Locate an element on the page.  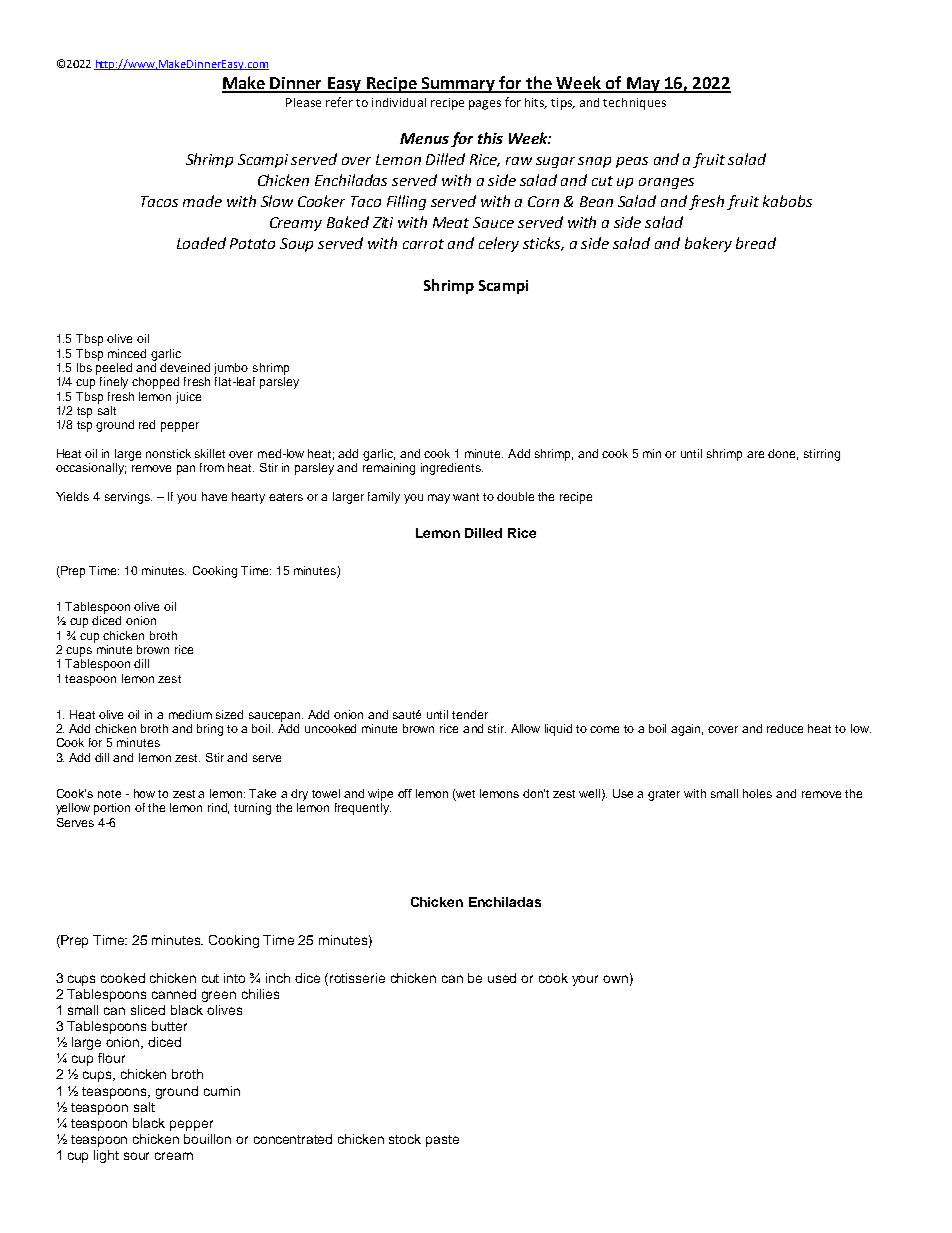
tender is located at coordinates (470, 714).
